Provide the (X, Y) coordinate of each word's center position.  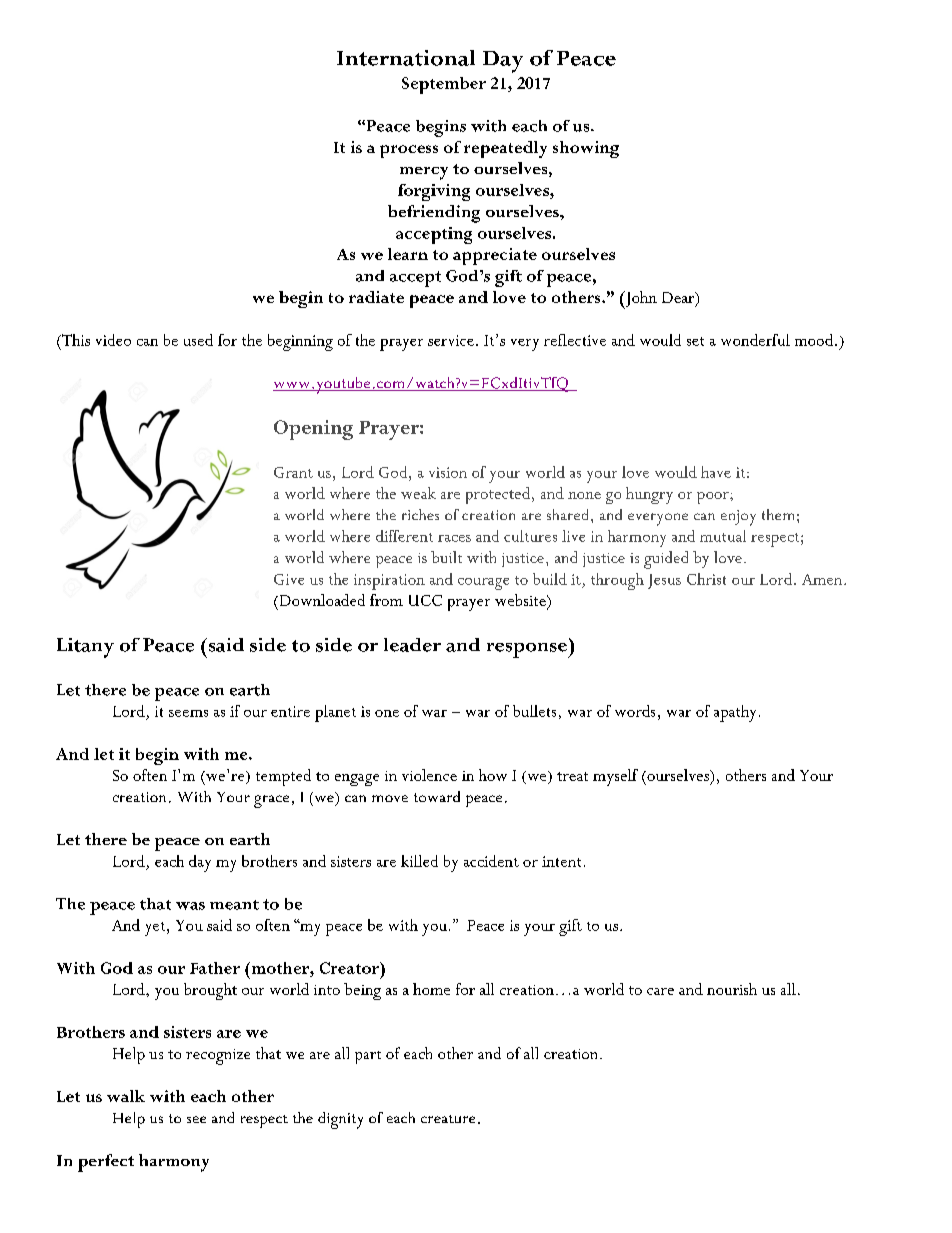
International (406, 58)
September (444, 85)
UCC (425, 600)
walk (126, 1096)
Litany (85, 648)
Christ (706, 579)
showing (586, 149)
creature (448, 1119)
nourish (732, 989)
